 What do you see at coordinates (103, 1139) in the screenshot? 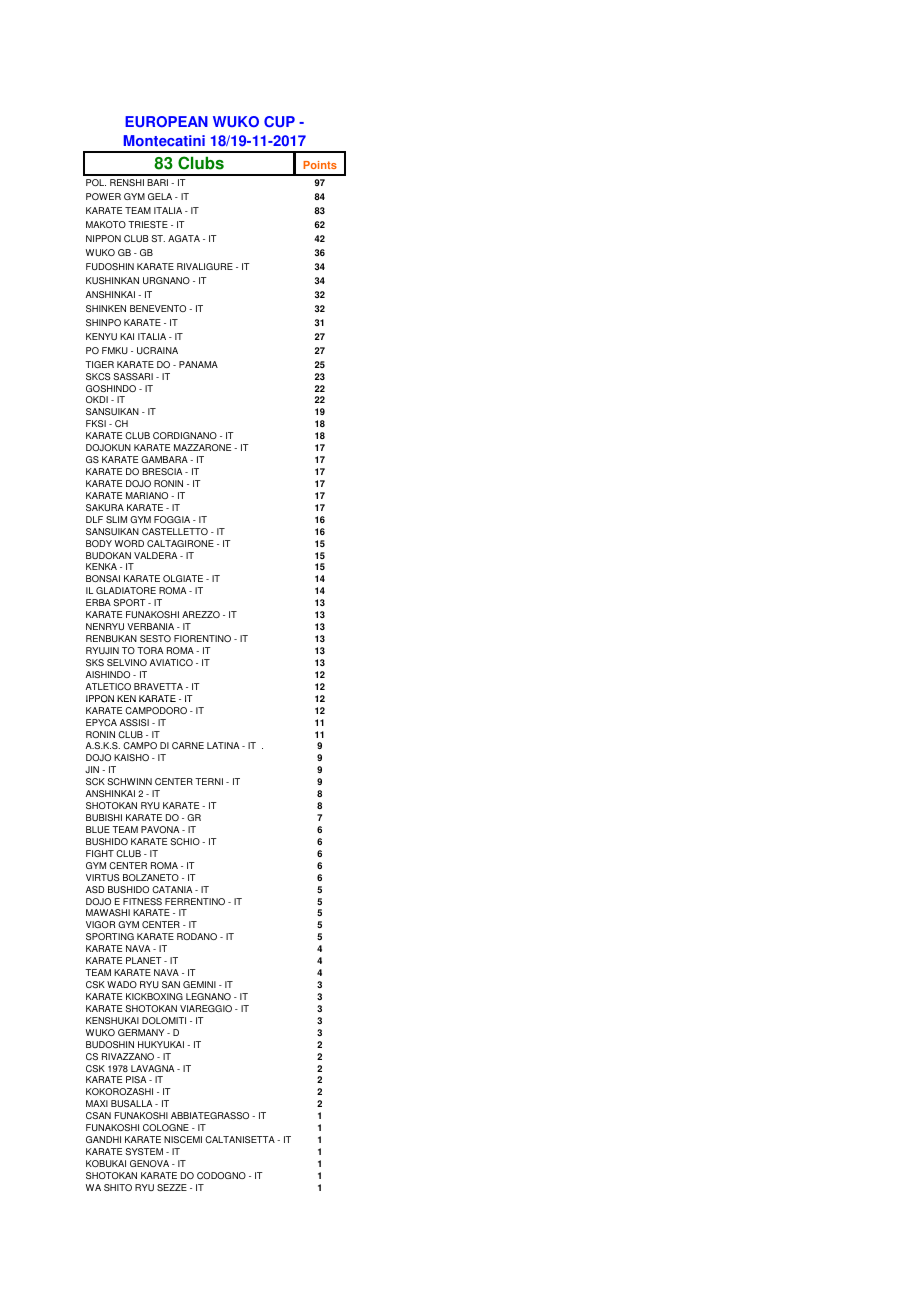
I see `GANDHI` at bounding box center [103, 1139].
